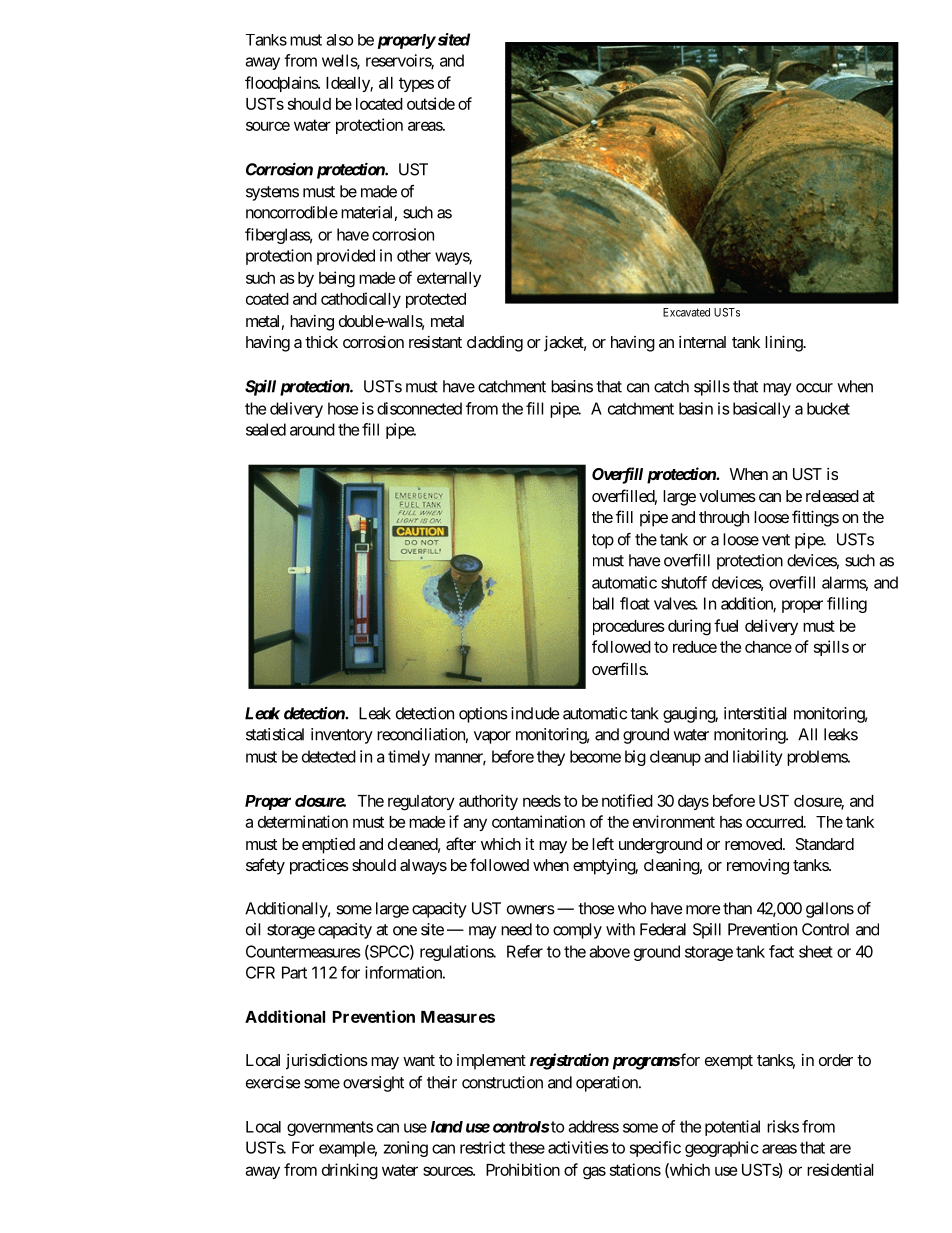 This image has height=1233, width=952. What do you see at coordinates (686, 312) in the image?
I see `Excavated` at bounding box center [686, 312].
